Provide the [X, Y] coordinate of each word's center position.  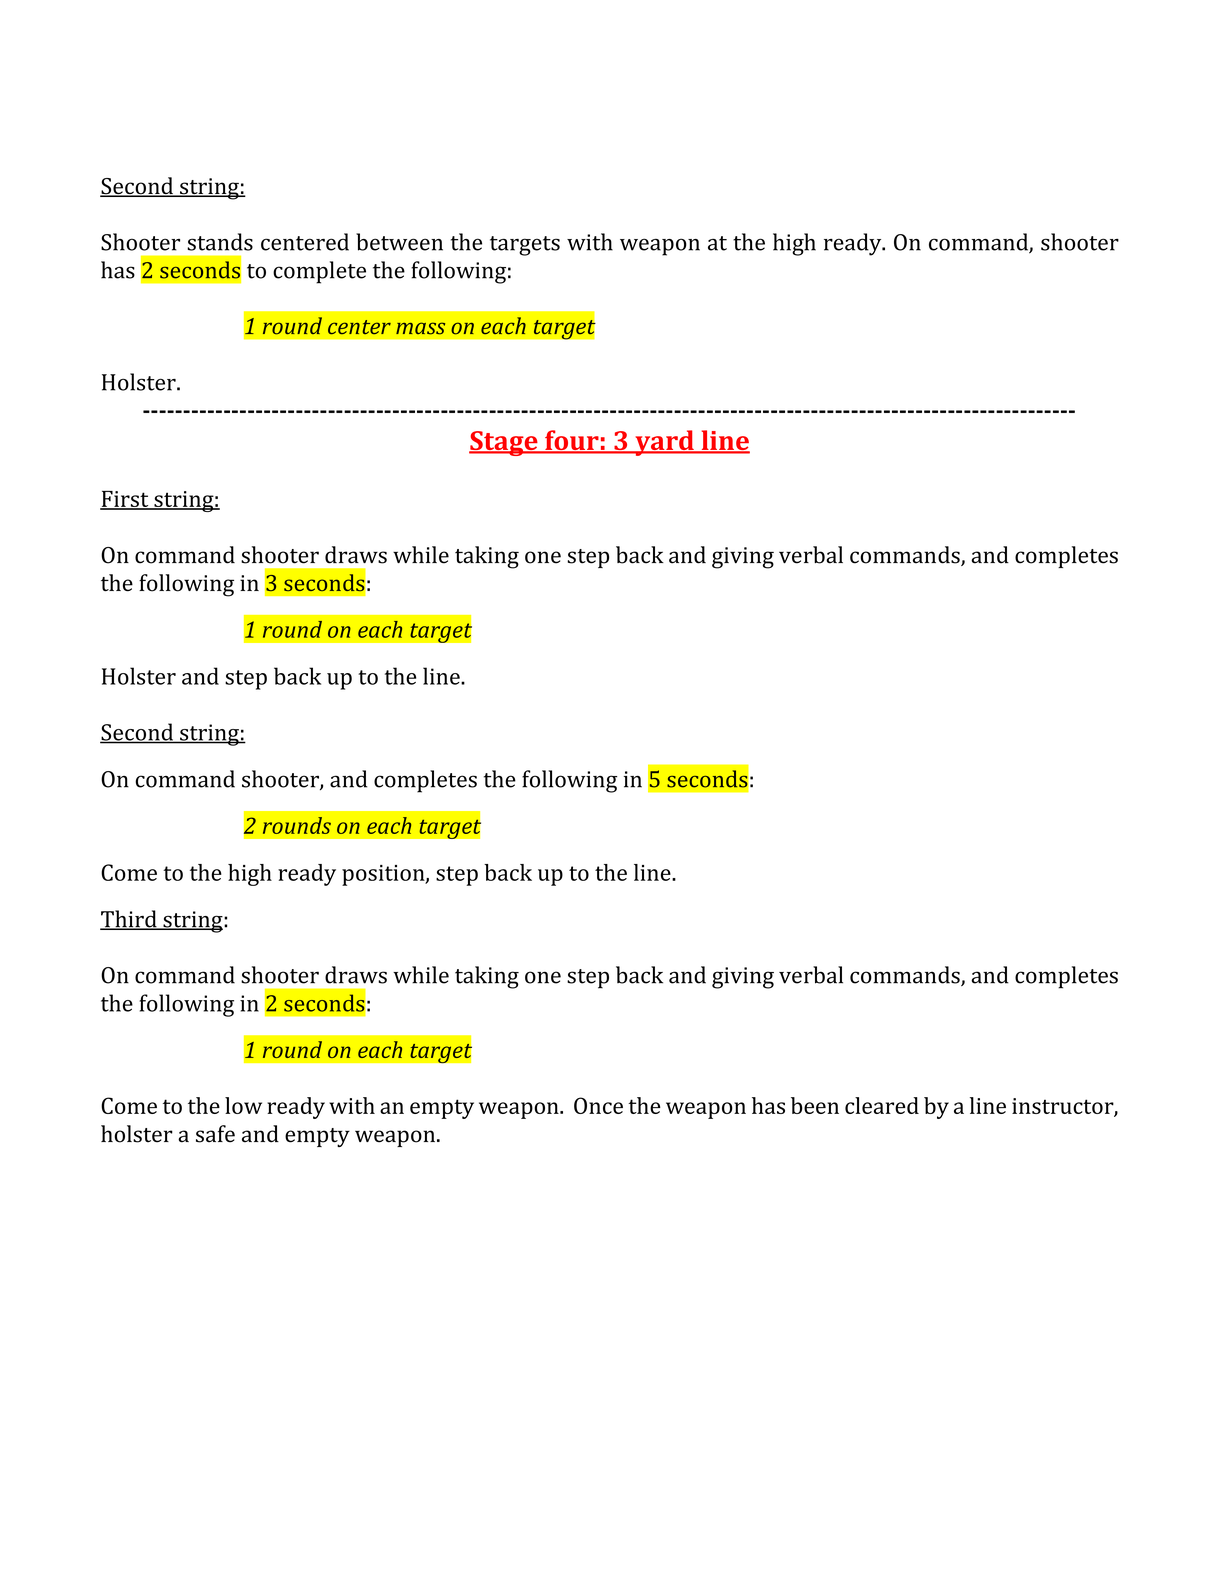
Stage [504, 443]
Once [598, 1105]
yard [664, 443]
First [125, 500]
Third [129, 920]
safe [215, 1134]
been [815, 1105]
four [572, 441]
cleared [882, 1105]
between [399, 242]
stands [220, 242]
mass [420, 328]
